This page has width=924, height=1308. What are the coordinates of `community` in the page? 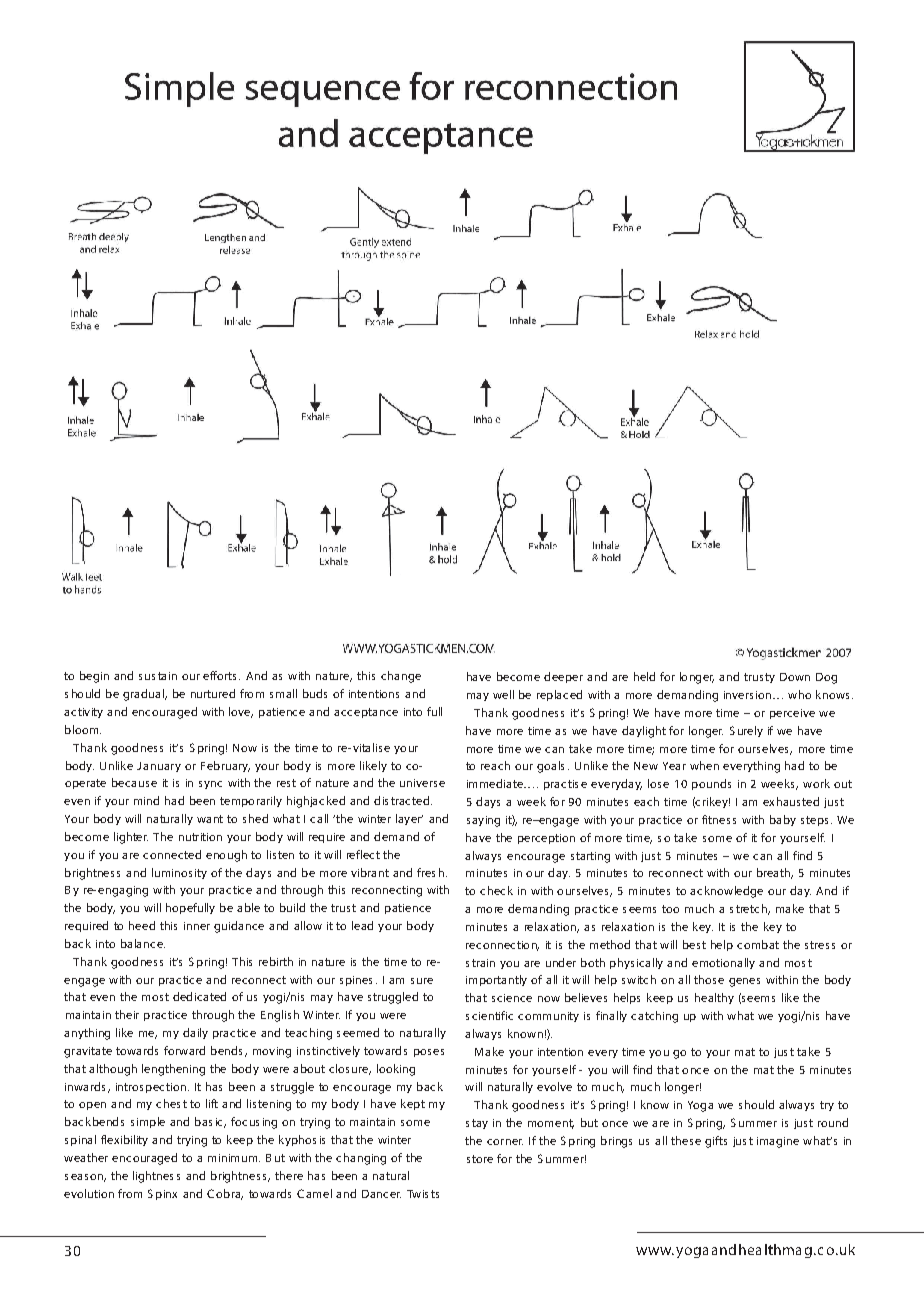 It's located at (548, 1017).
